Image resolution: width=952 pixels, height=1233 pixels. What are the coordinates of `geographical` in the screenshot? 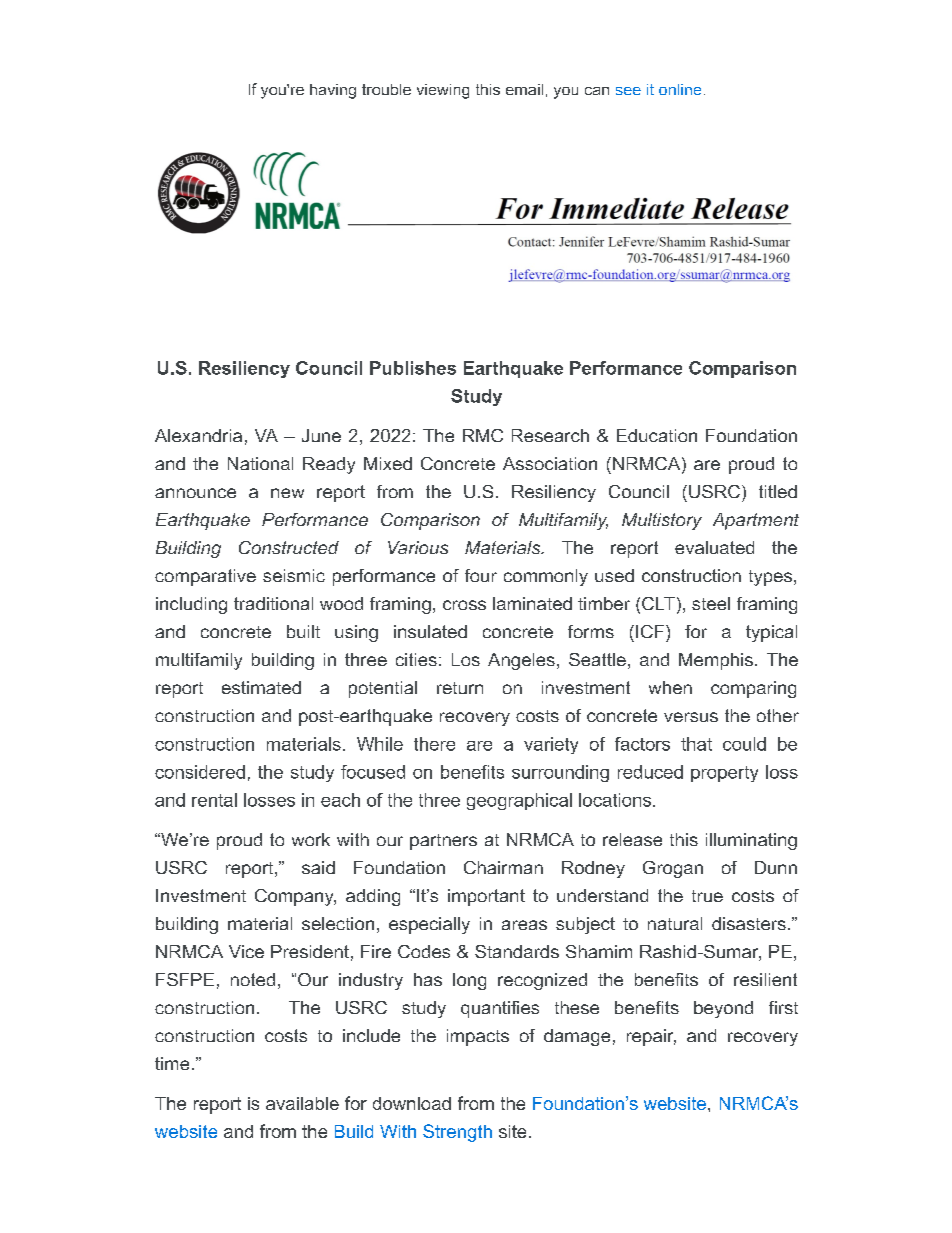 It's located at (519, 801).
